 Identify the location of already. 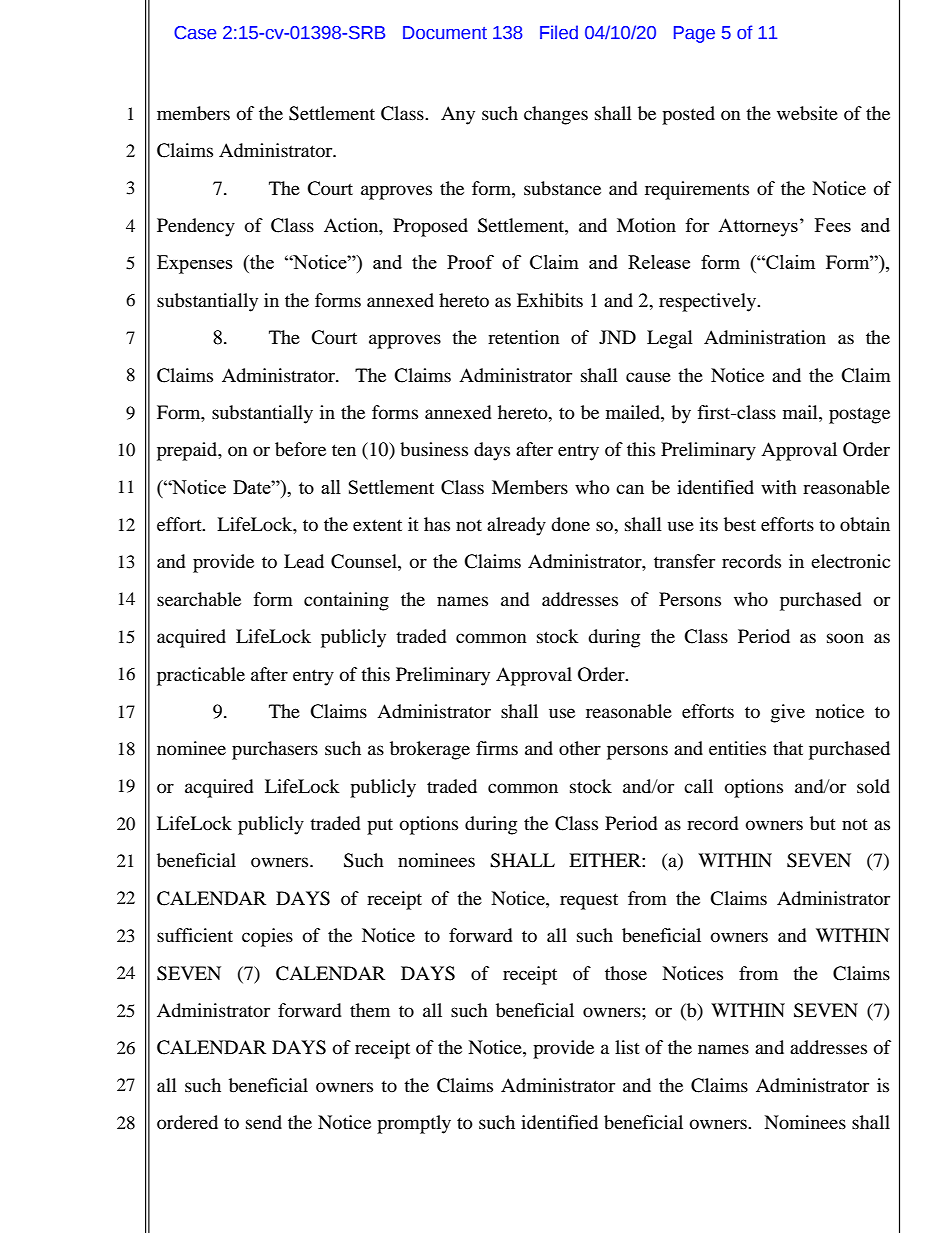
(516, 526).
